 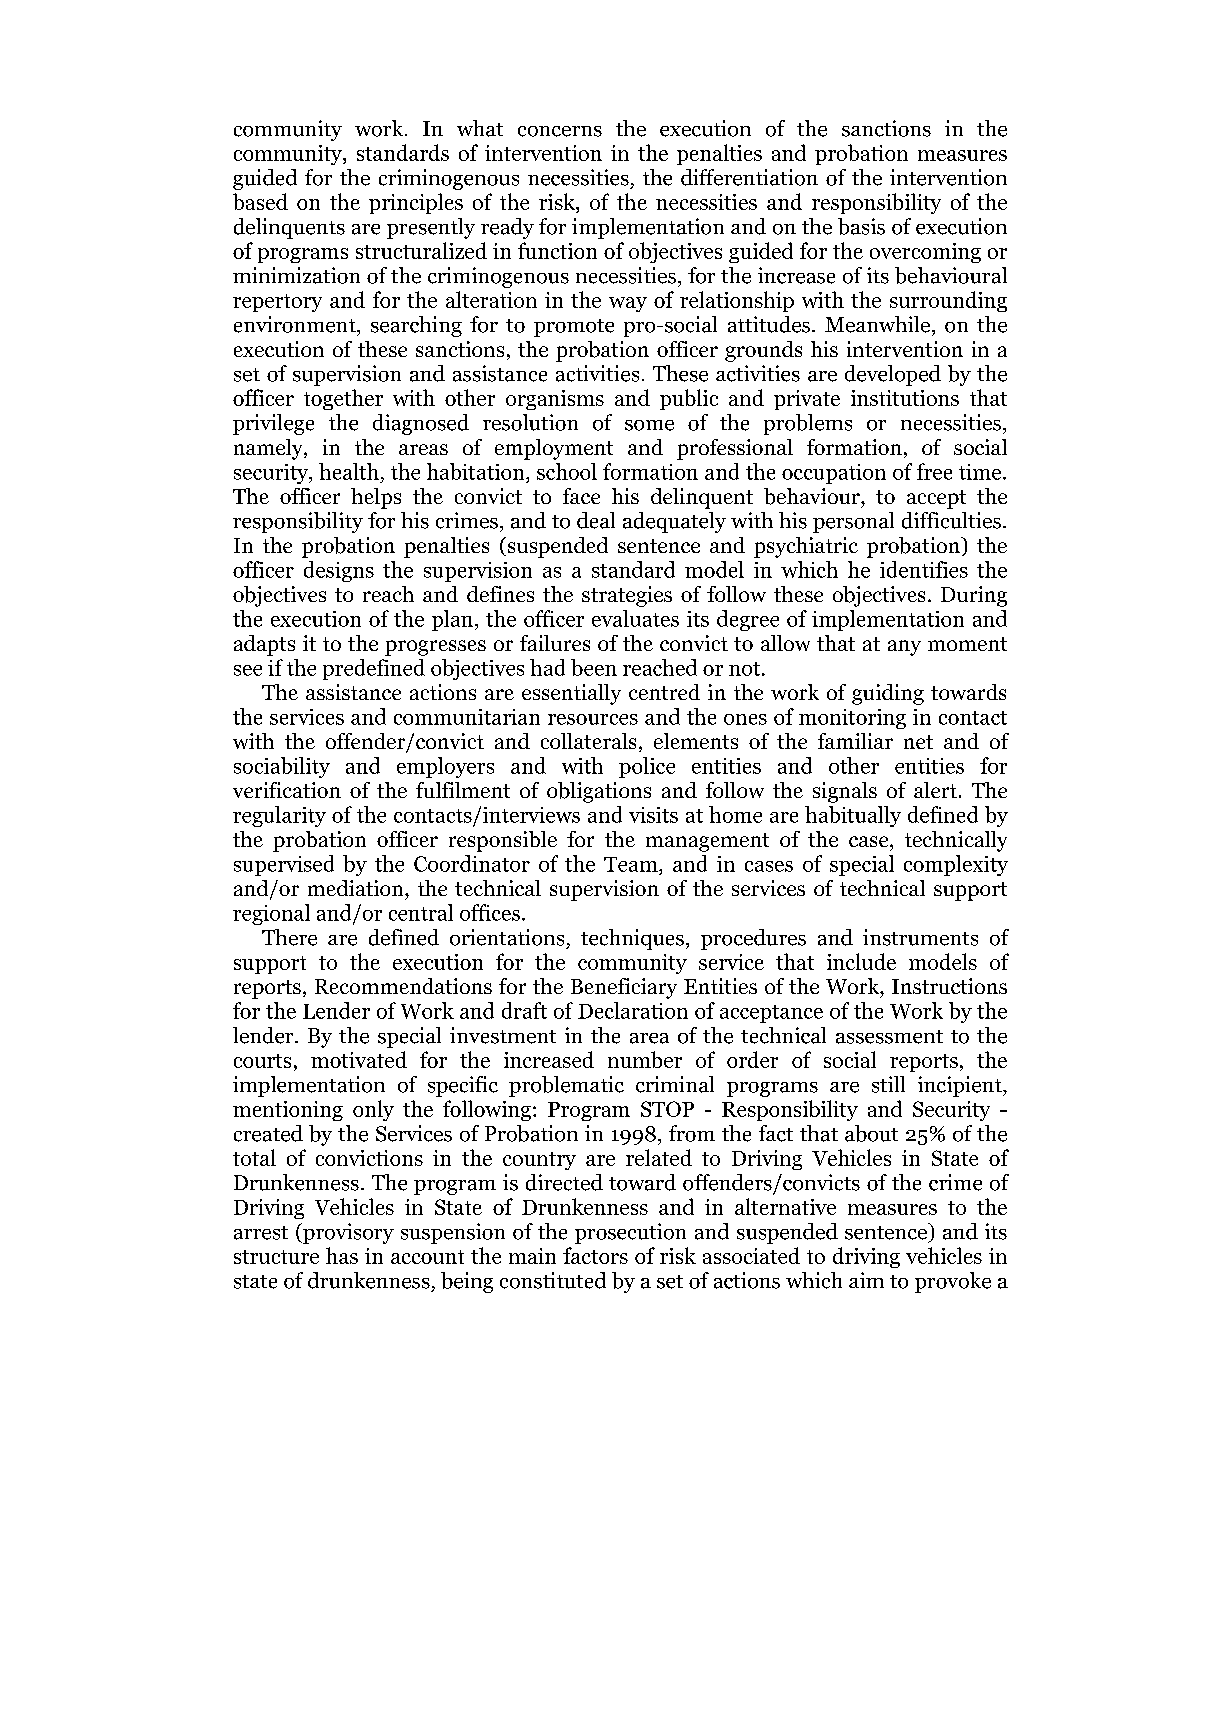 What do you see at coordinates (596, 520) in the page?
I see `deal` at bounding box center [596, 520].
